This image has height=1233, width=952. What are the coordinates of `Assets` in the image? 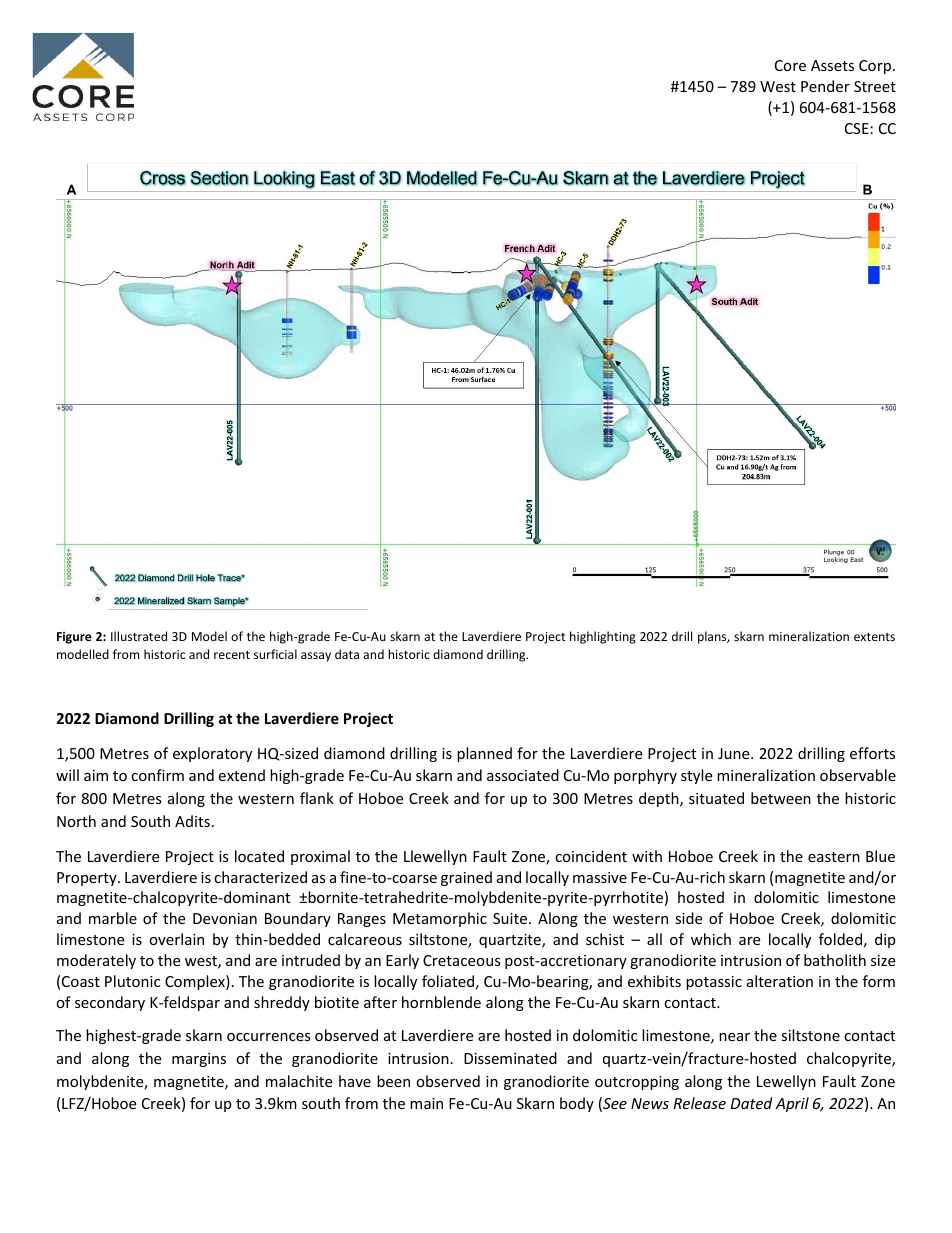 It's located at (832, 65).
